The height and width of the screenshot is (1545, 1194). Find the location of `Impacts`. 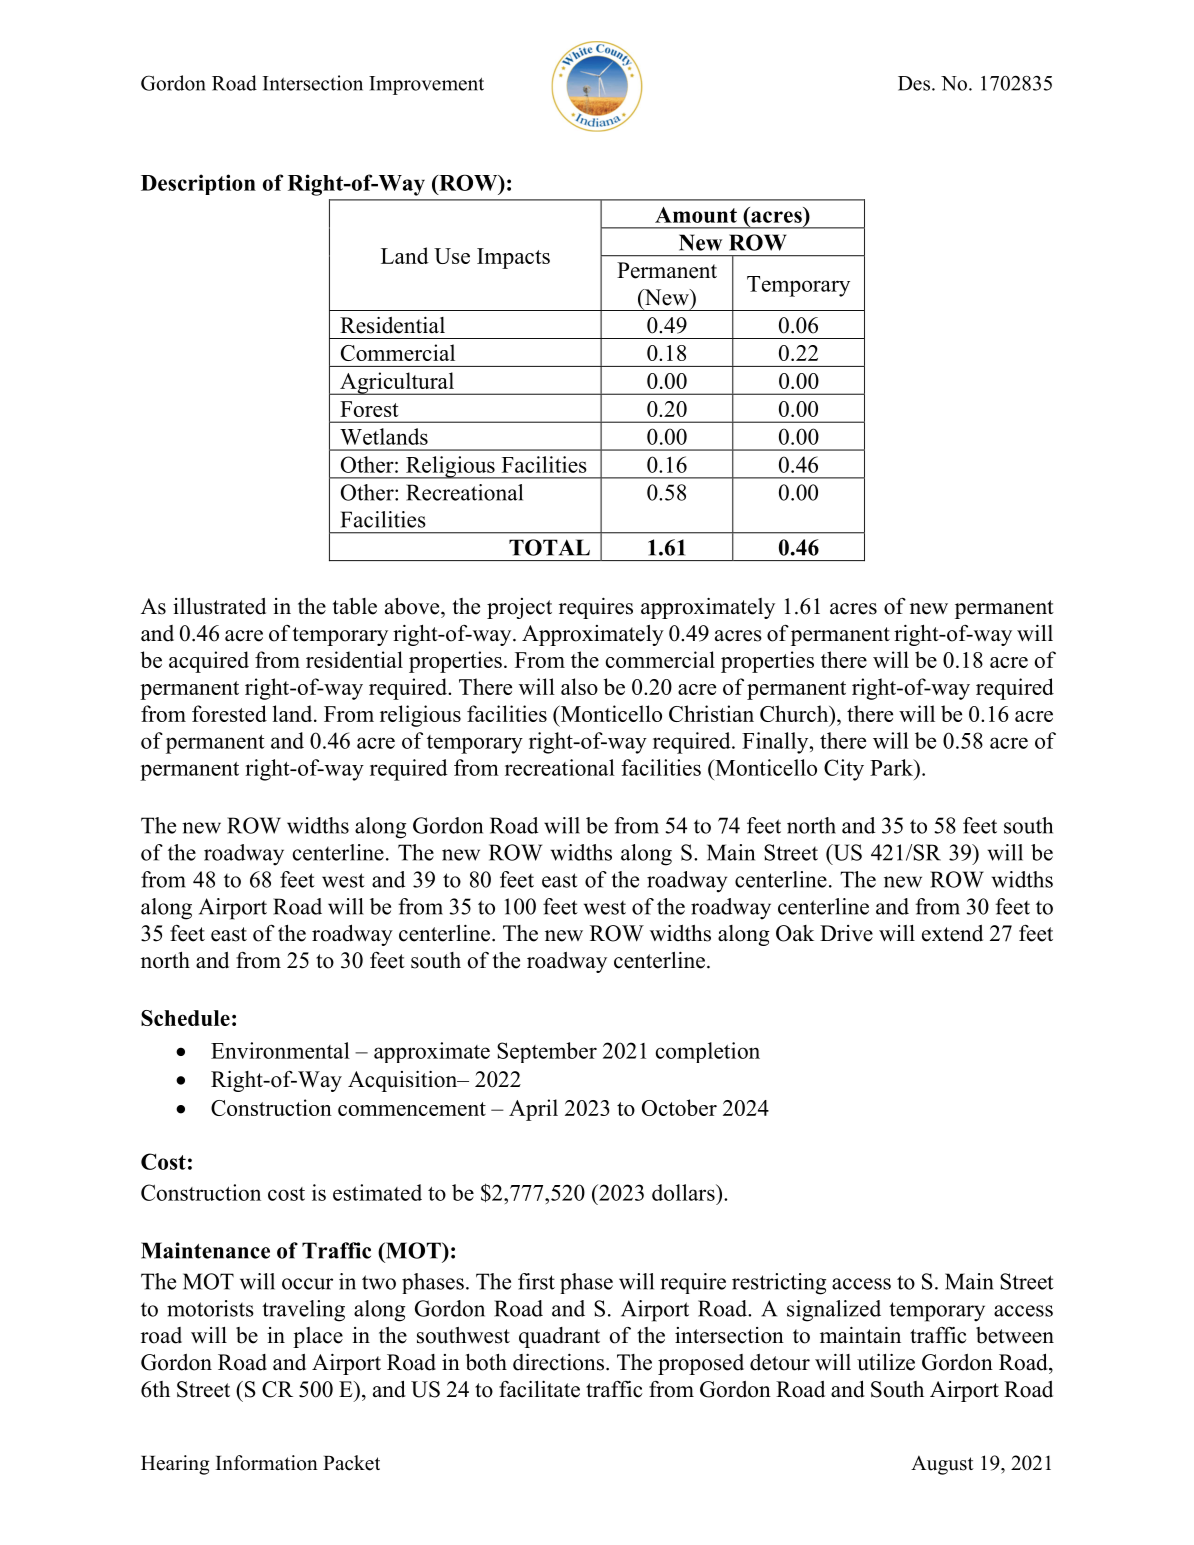

Impacts is located at coordinates (513, 258).
